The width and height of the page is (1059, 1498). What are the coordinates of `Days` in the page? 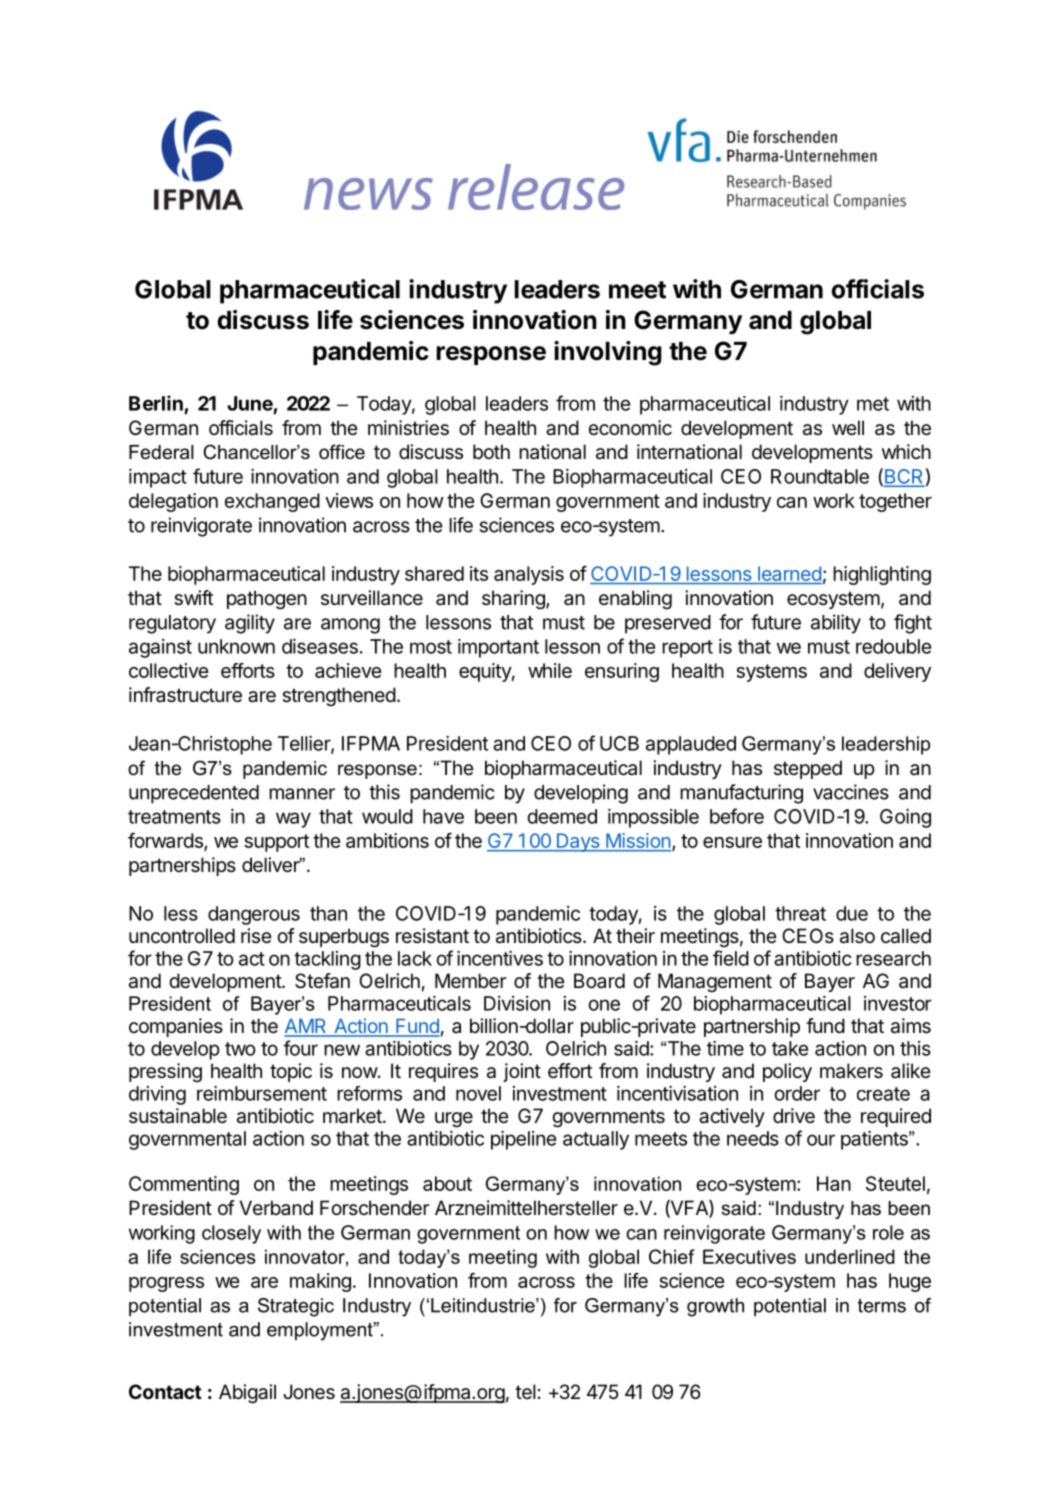 It's located at (578, 842).
